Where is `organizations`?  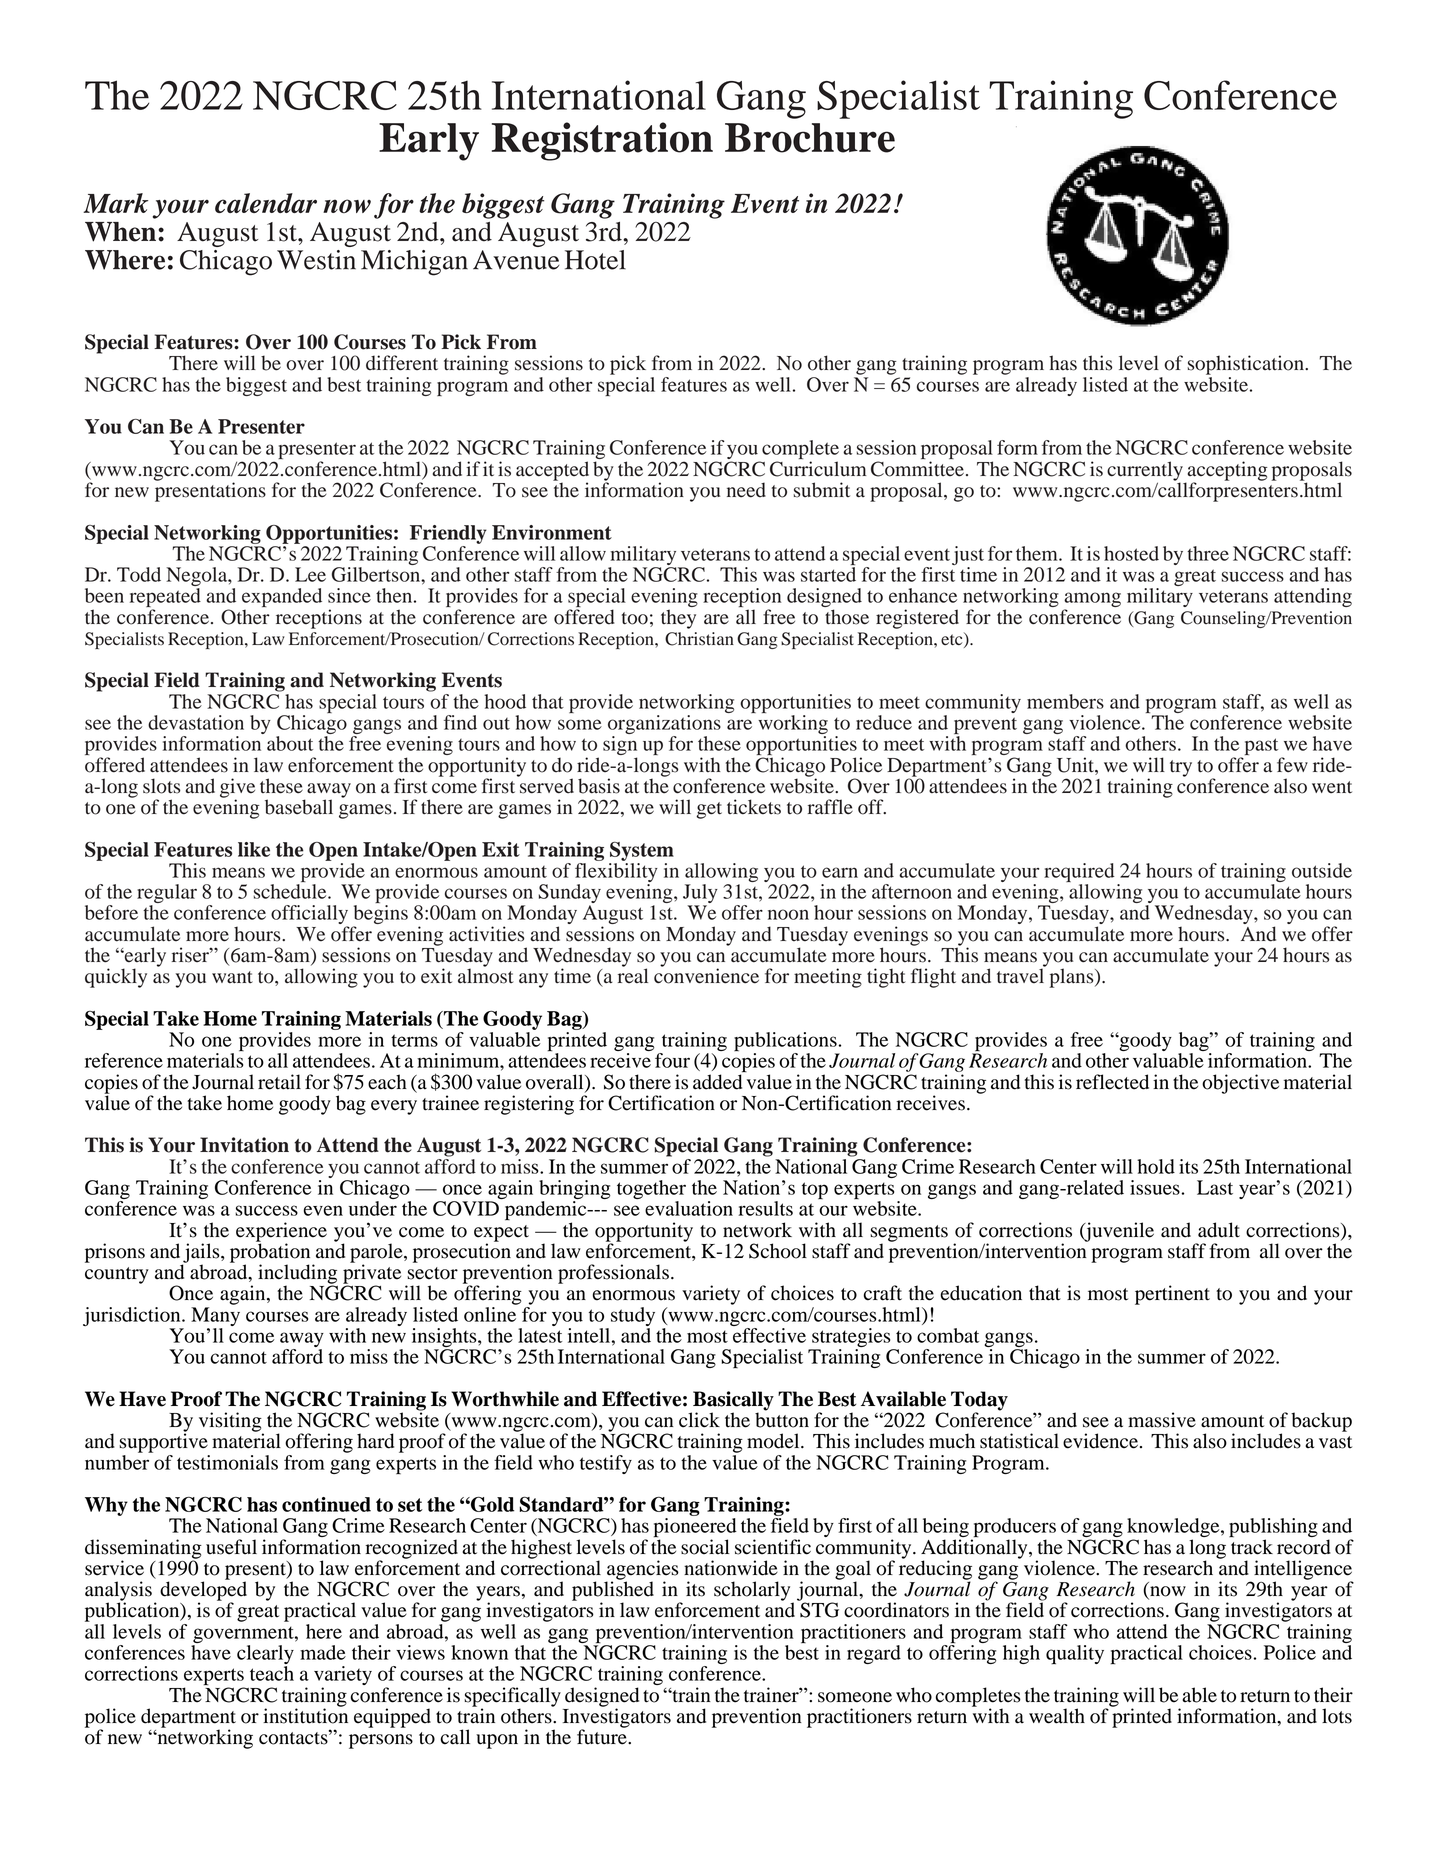 organizations is located at coordinates (664, 726).
